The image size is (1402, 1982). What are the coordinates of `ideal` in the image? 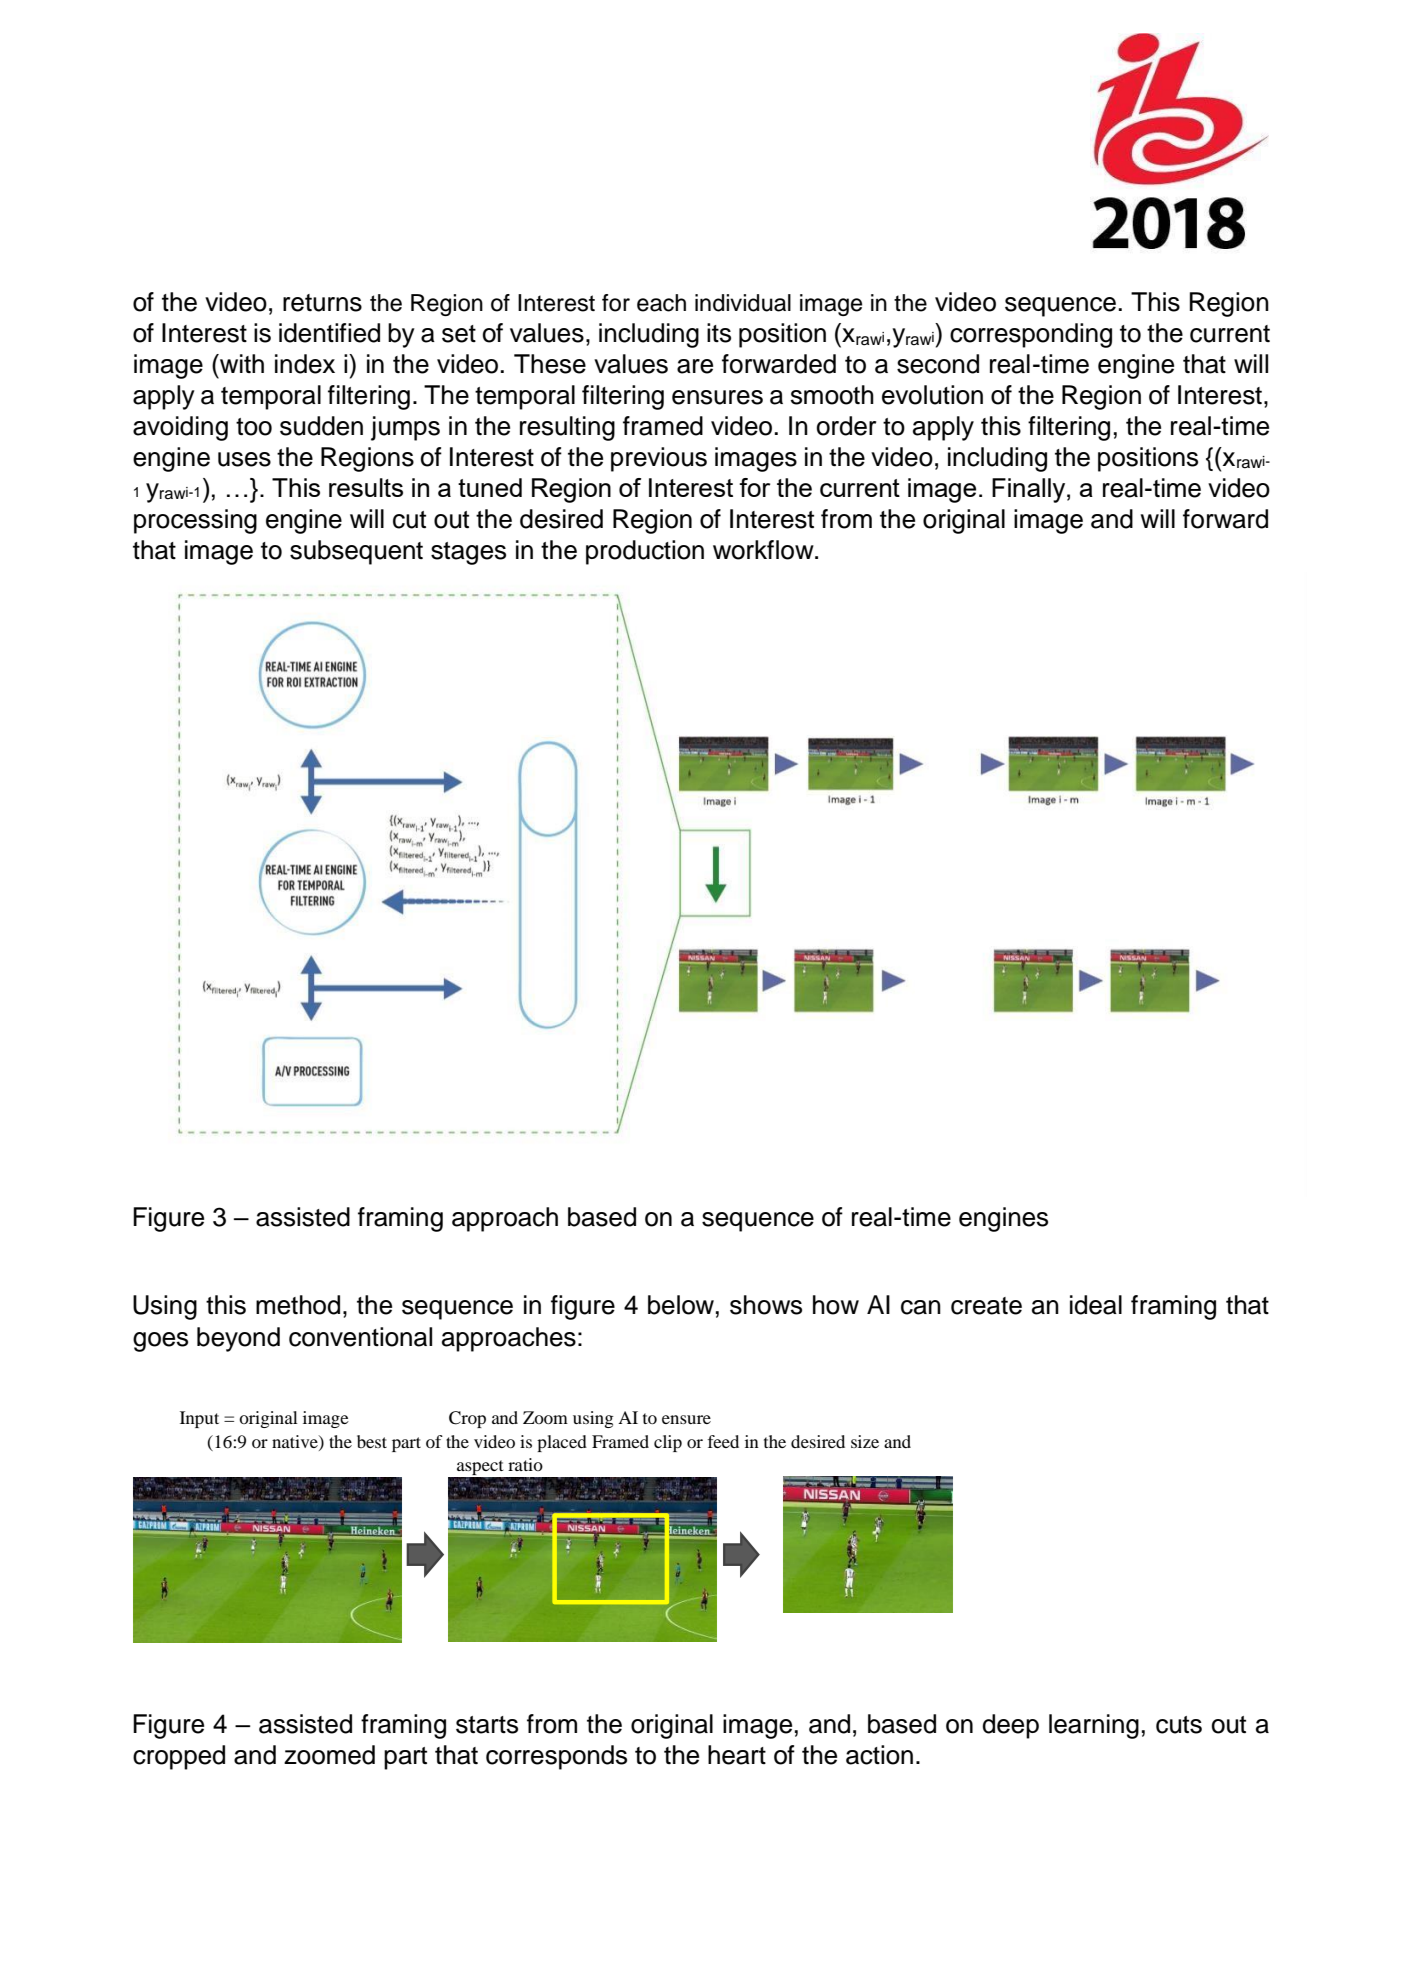 It's located at (1096, 1305).
